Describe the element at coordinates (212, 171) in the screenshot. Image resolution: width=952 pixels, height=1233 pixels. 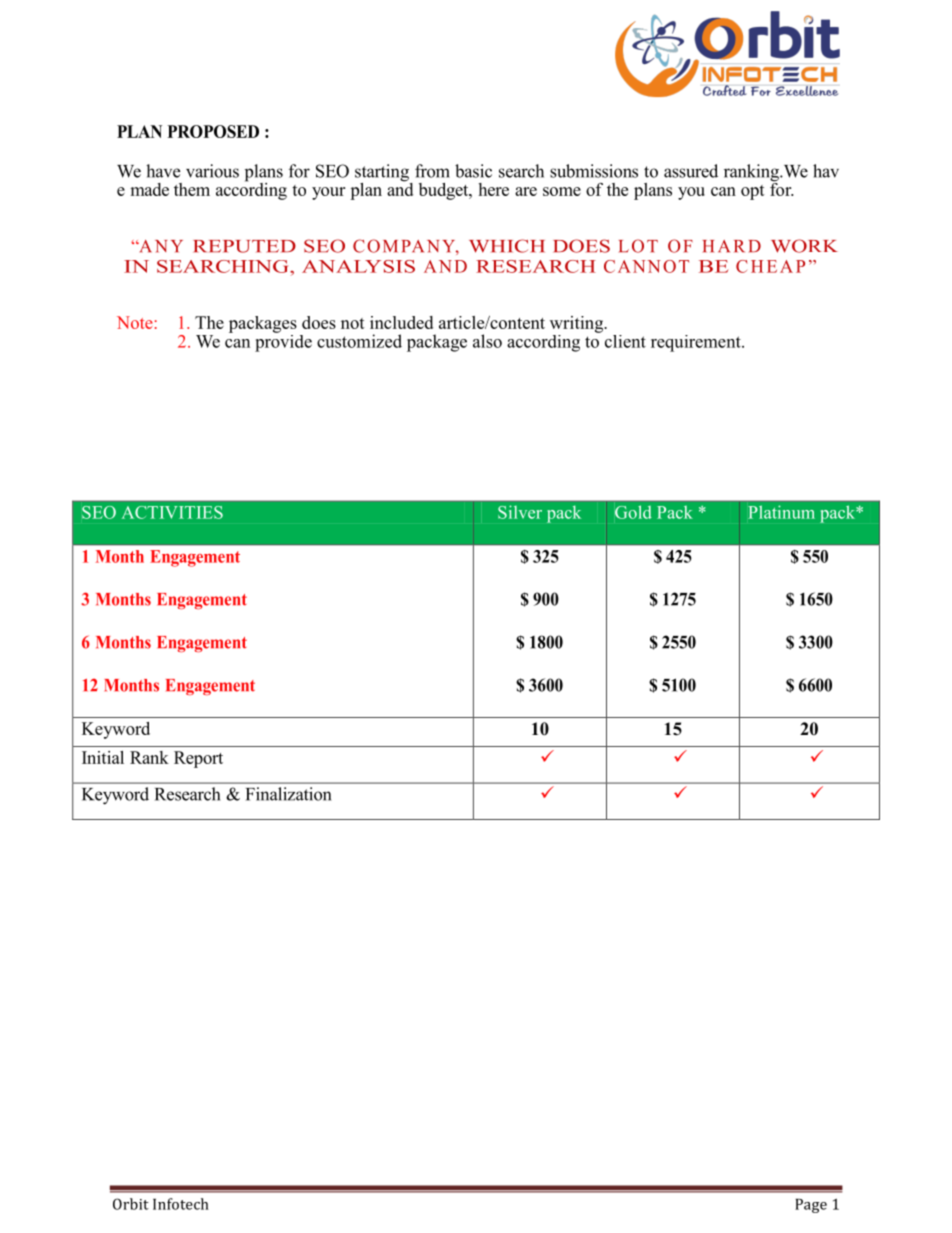
I see `various` at that location.
